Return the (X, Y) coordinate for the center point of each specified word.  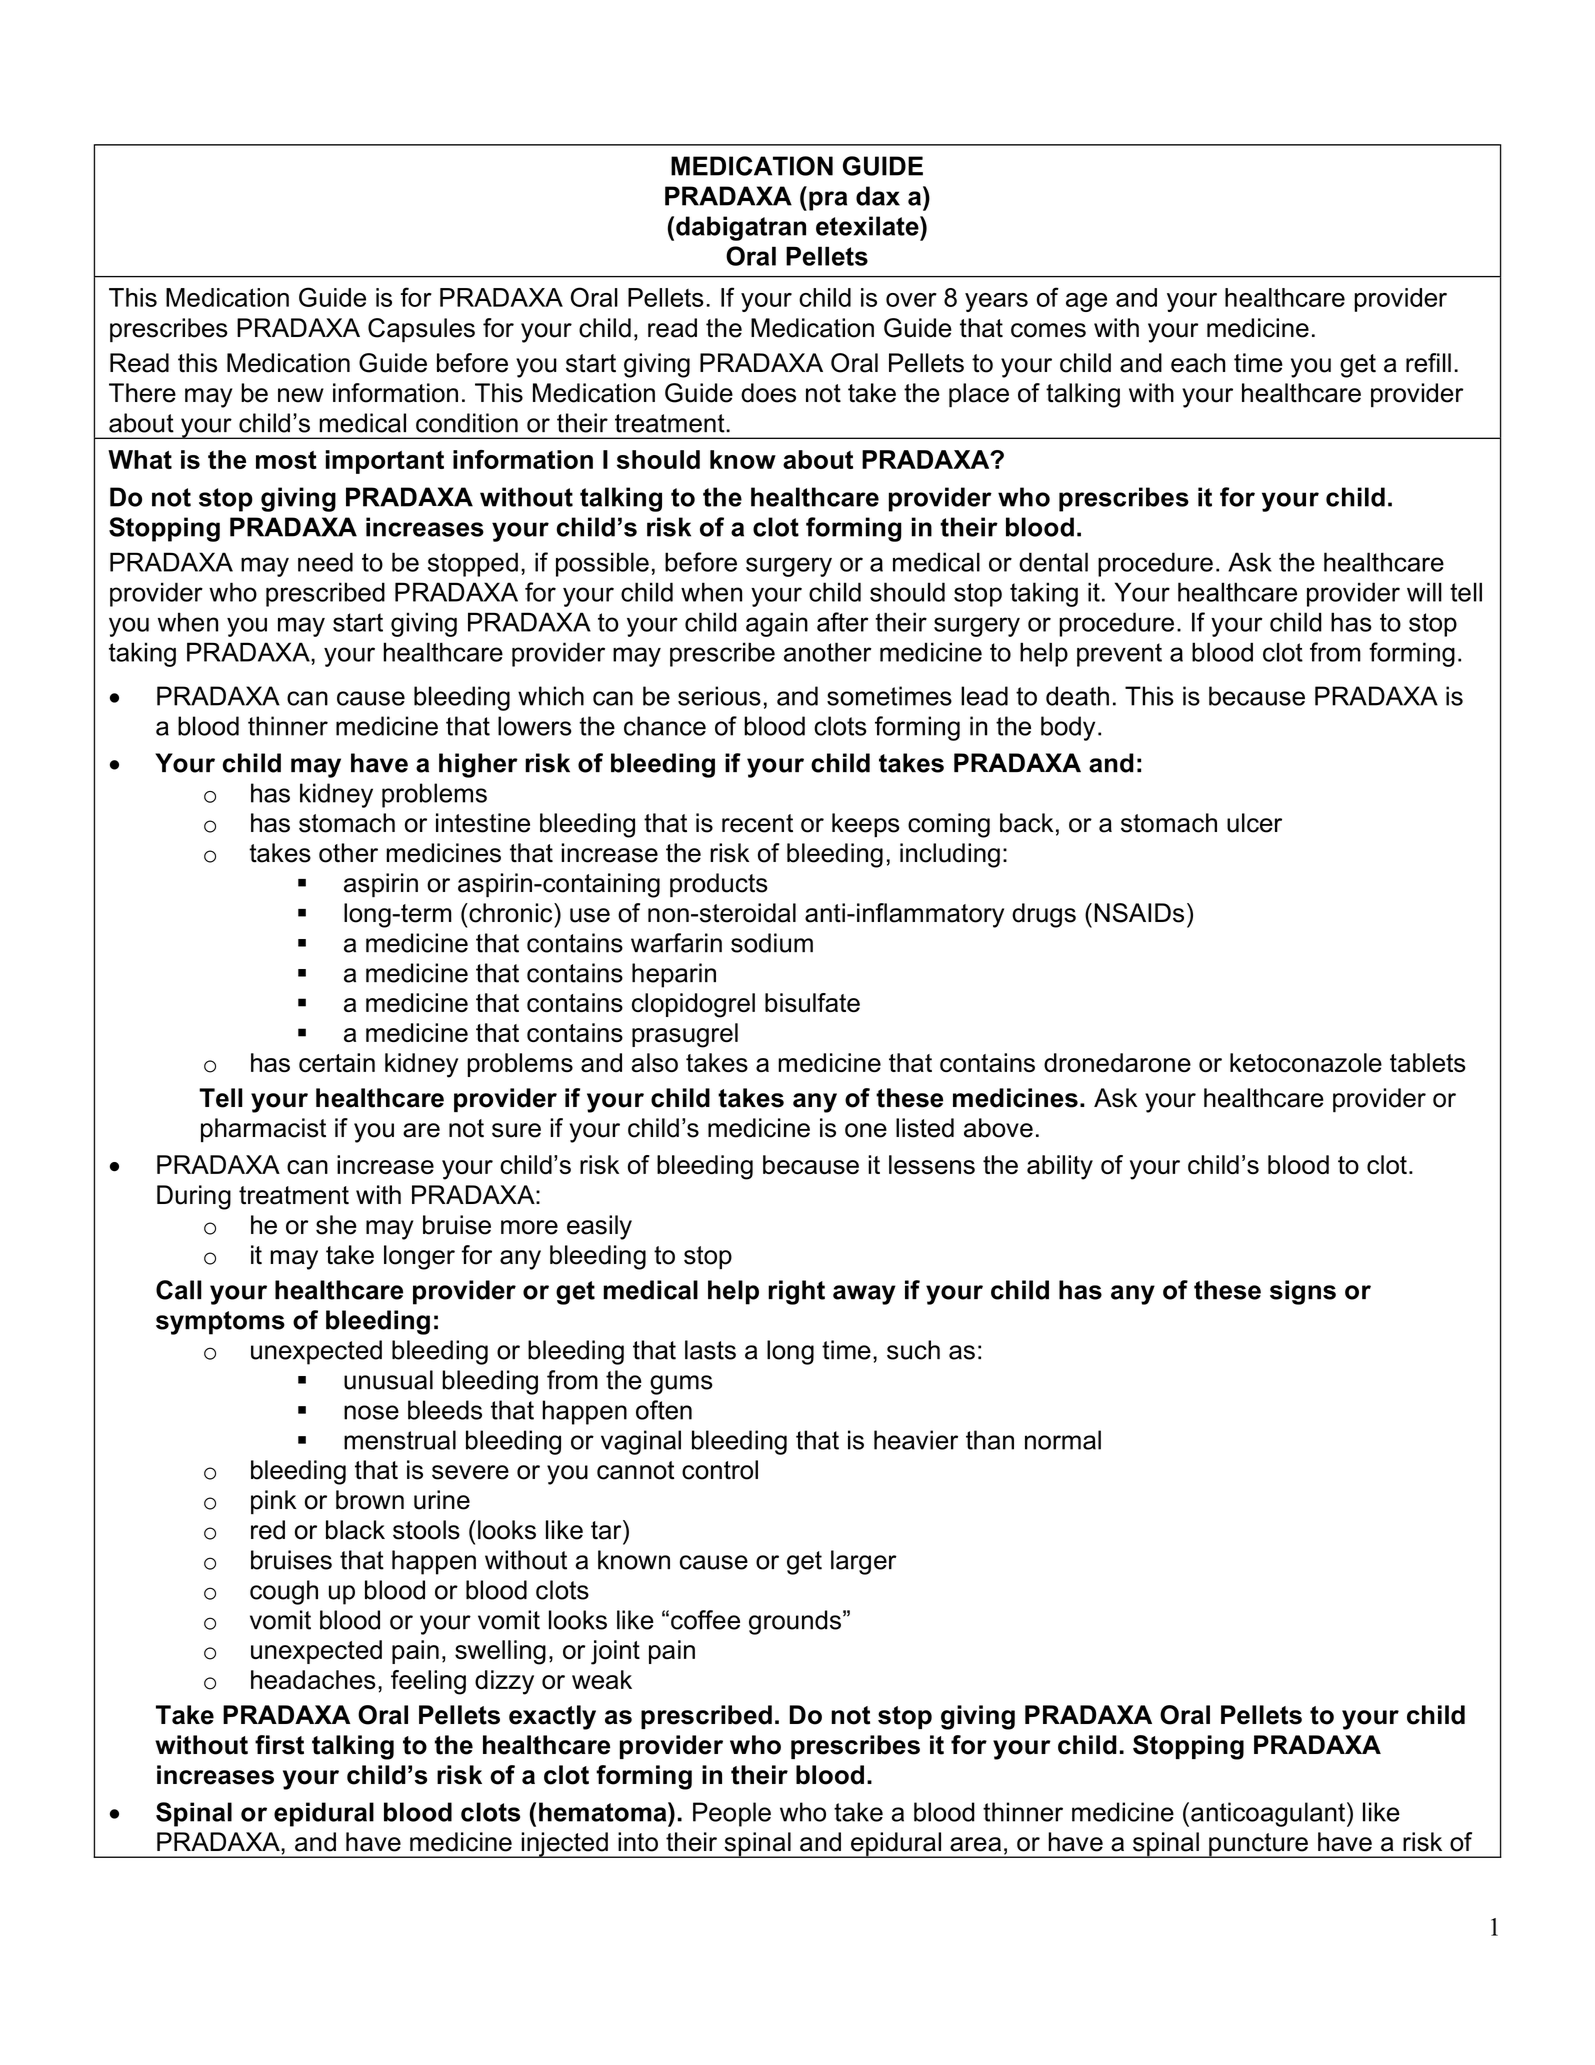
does (768, 393)
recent (757, 823)
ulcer (1254, 823)
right (796, 1292)
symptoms (220, 1323)
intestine (483, 823)
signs (1303, 1292)
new (301, 395)
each (1198, 363)
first (279, 1745)
